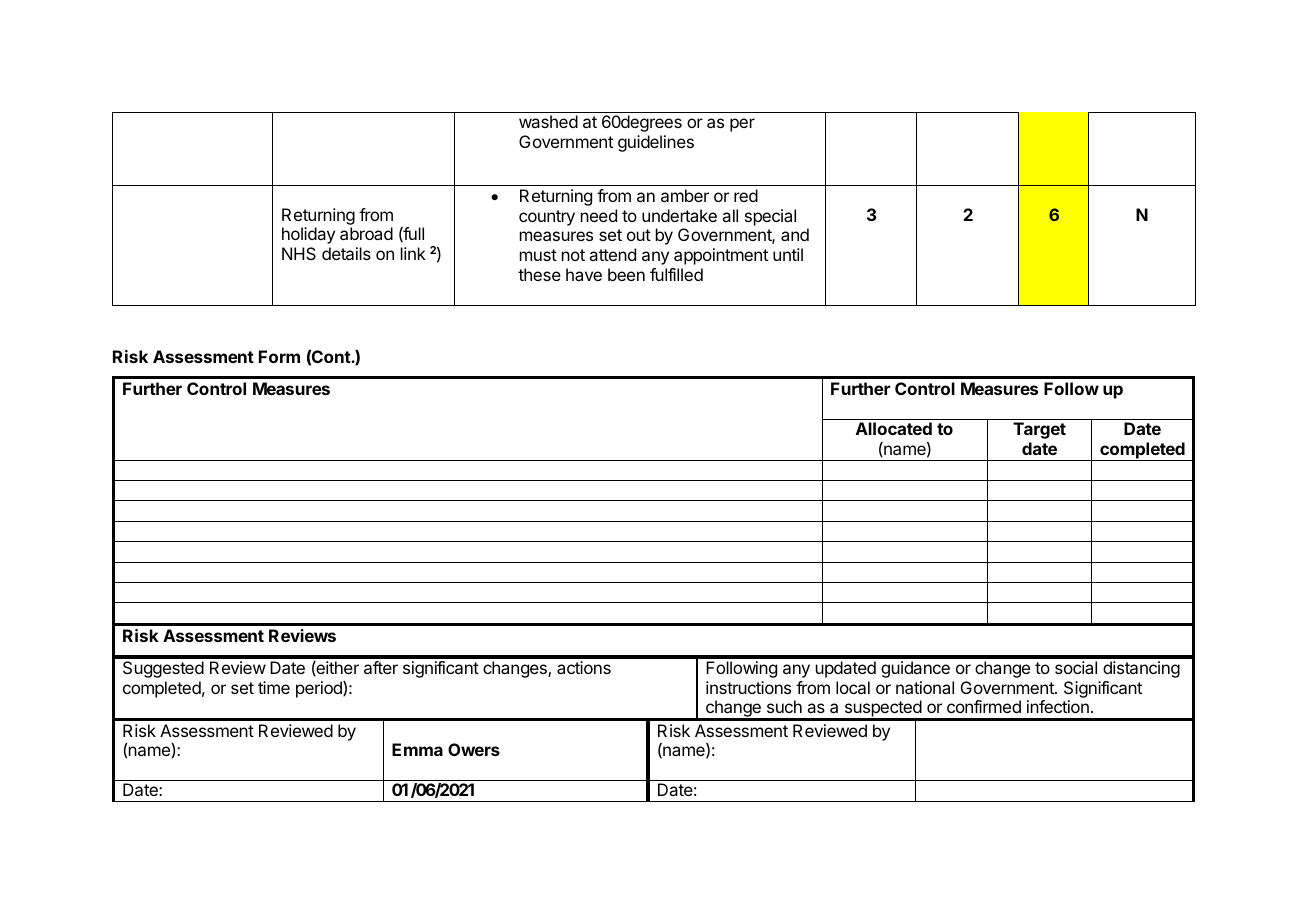 This screenshot has height=924, width=1307. Describe the element at coordinates (656, 143) in the screenshot. I see `guidelines` at that location.
